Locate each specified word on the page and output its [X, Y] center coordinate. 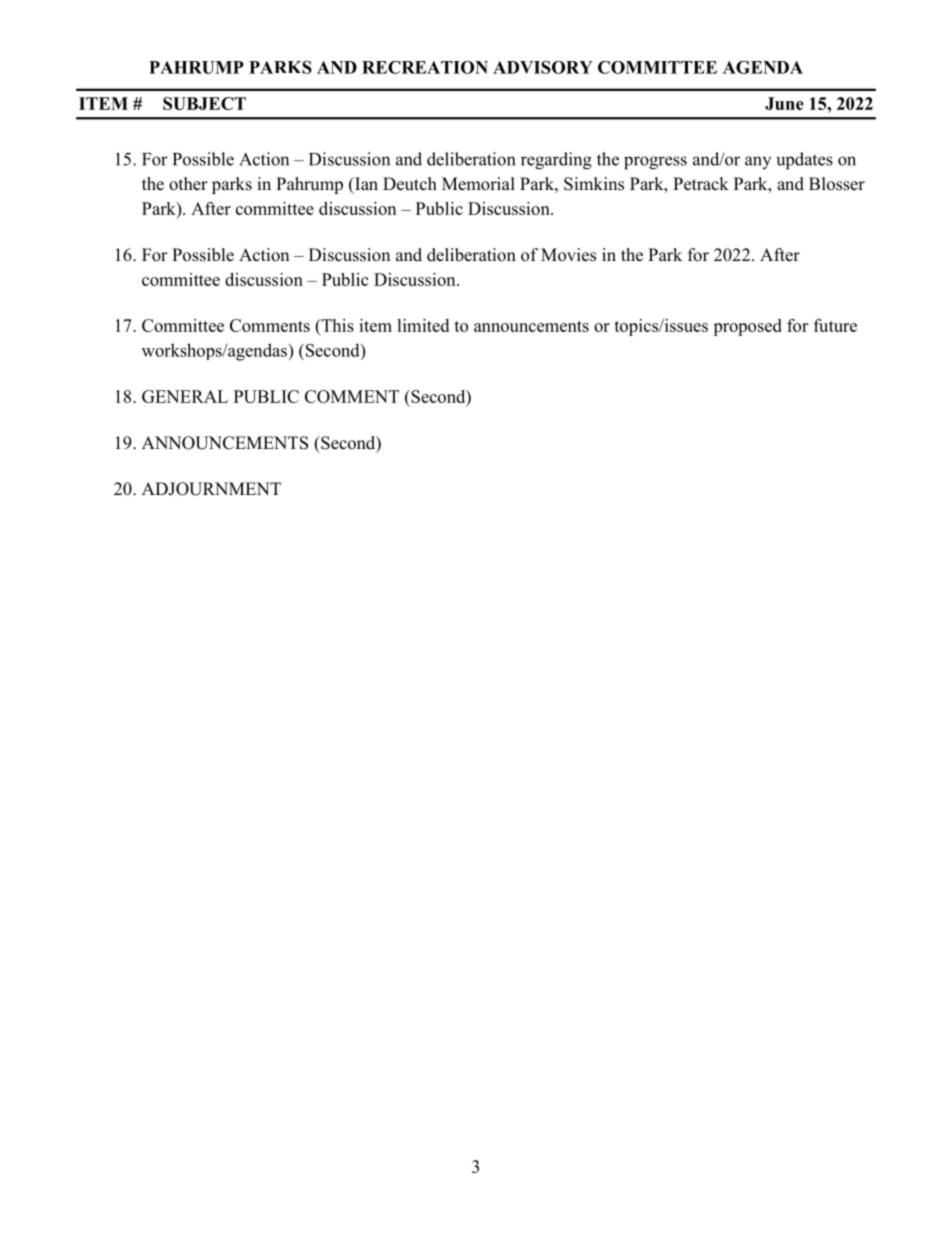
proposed [747, 327]
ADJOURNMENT [211, 489]
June [784, 103]
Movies [568, 255]
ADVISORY [543, 67]
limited [423, 325]
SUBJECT [204, 103]
